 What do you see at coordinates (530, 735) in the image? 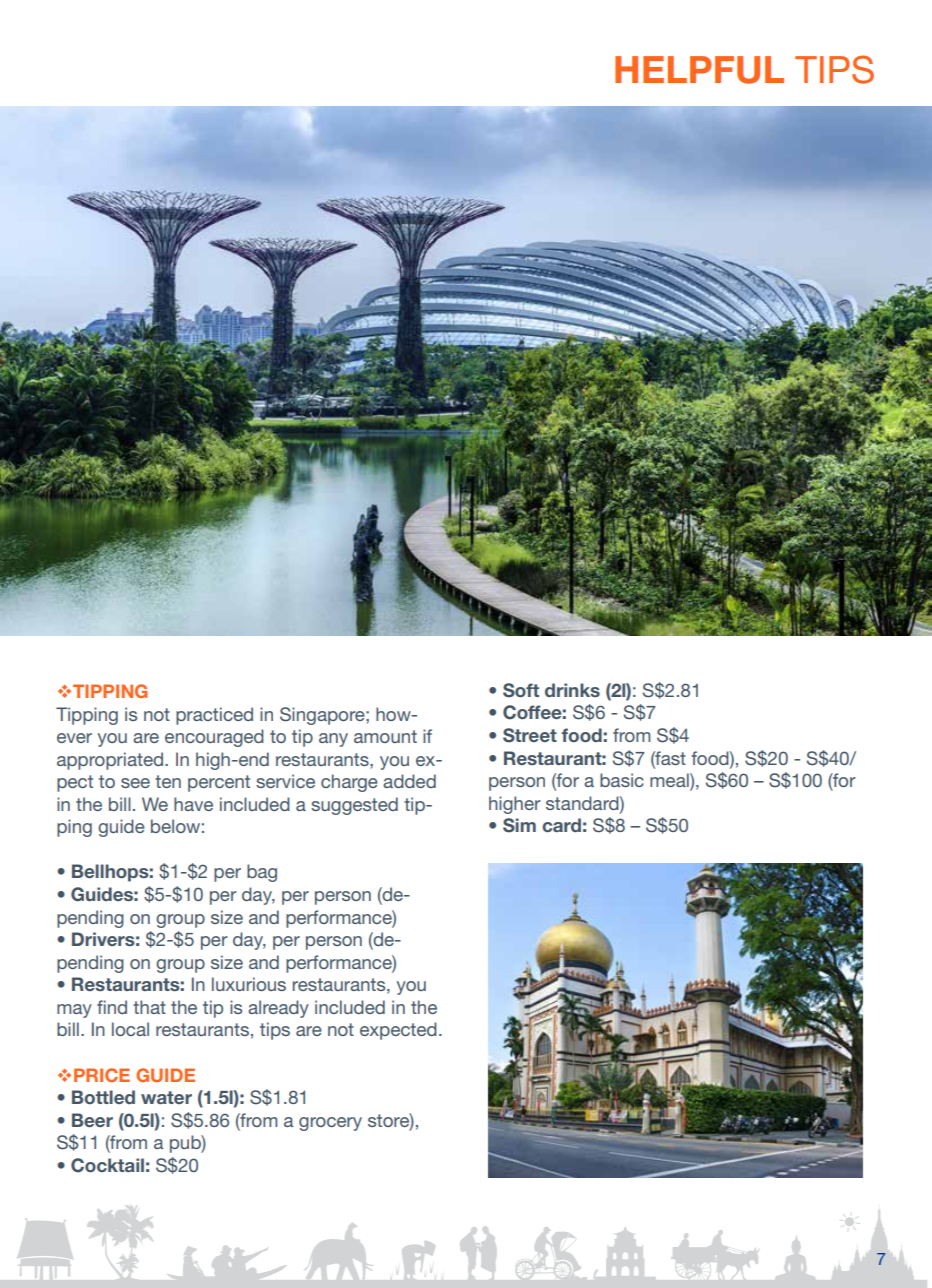
I see `Street` at bounding box center [530, 735].
